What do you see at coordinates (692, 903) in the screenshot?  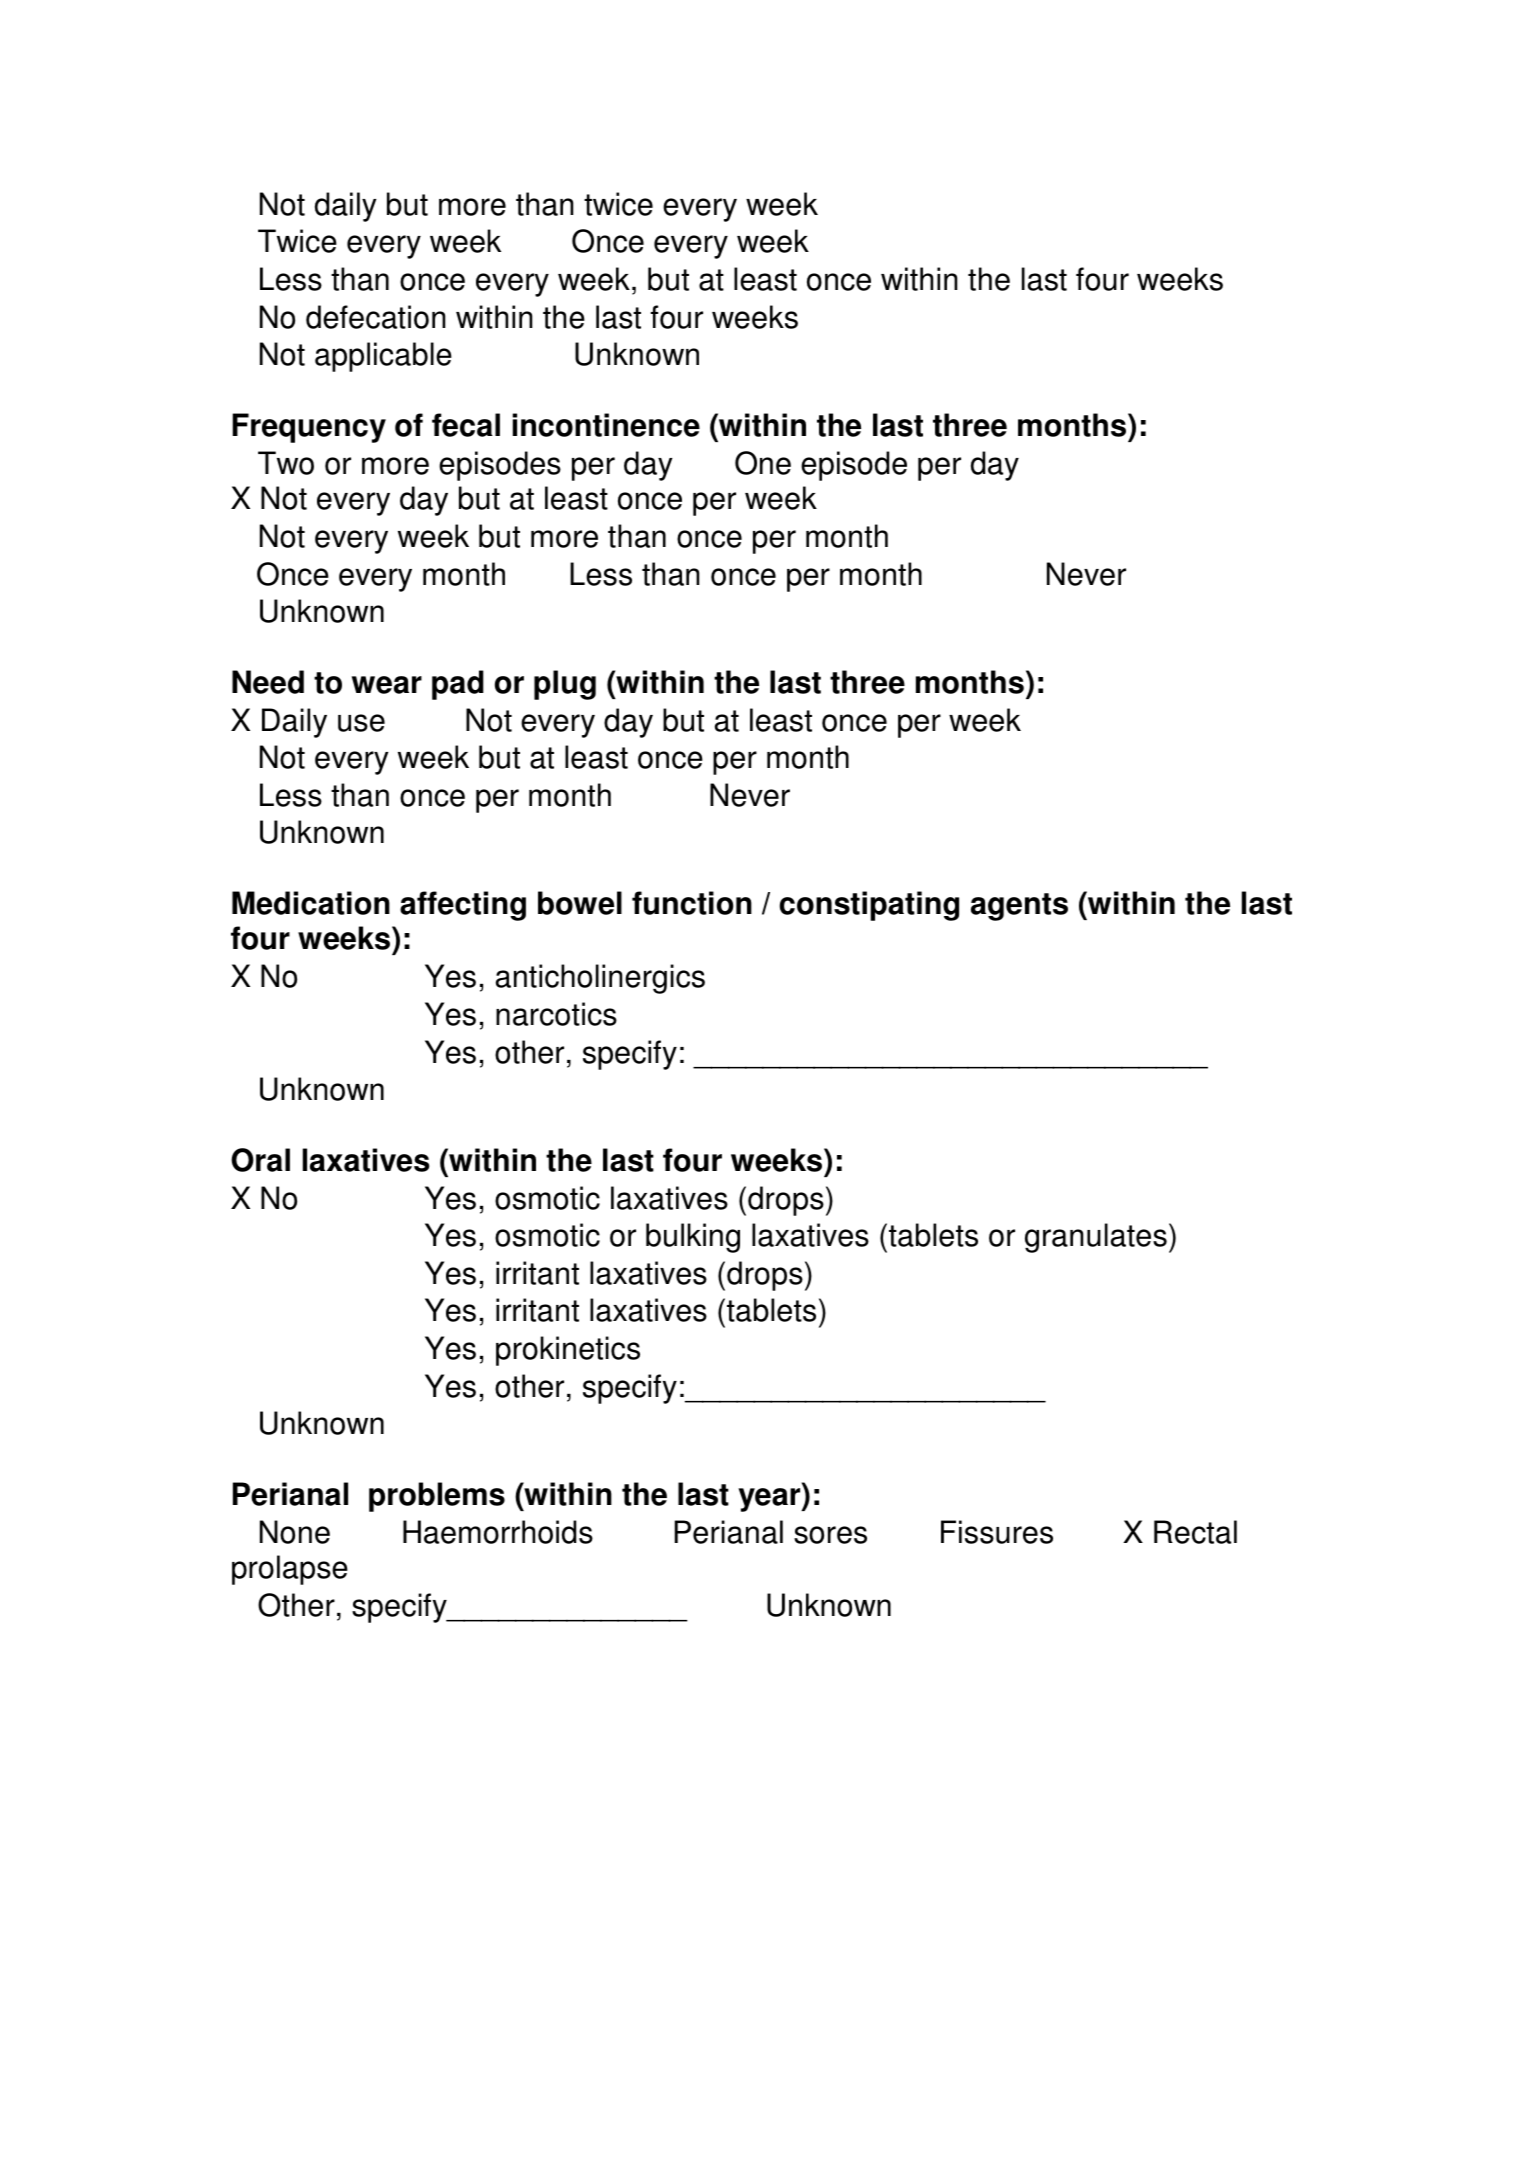 I see `function` at bounding box center [692, 903].
